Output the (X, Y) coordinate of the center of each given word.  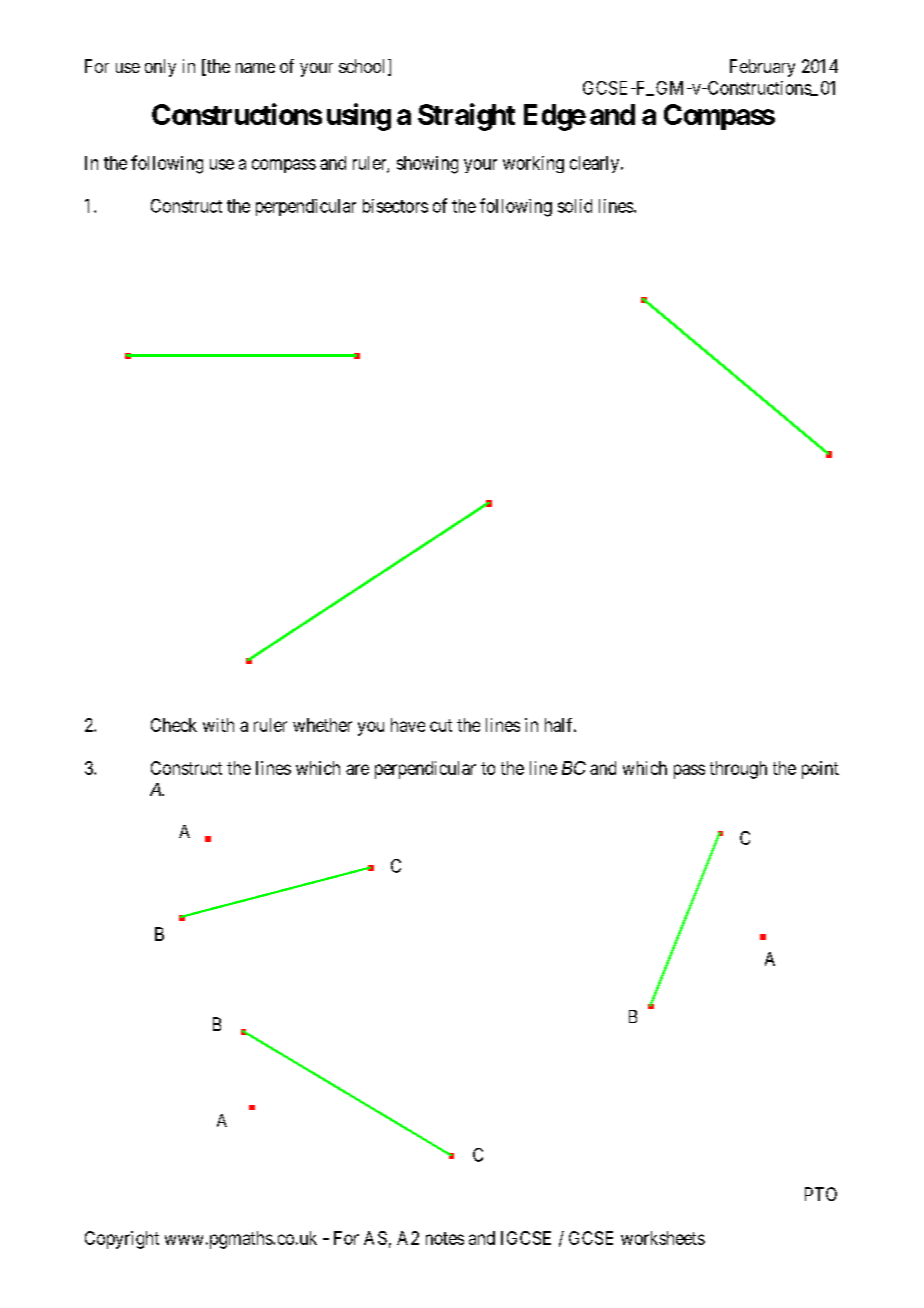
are (357, 769)
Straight (466, 117)
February (762, 68)
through (738, 770)
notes (445, 1238)
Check (174, 725)
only (160, 68)
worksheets (663, 1238)
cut (441, 725)
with (218, 725)
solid (575, 206)
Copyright (122, 1240)
